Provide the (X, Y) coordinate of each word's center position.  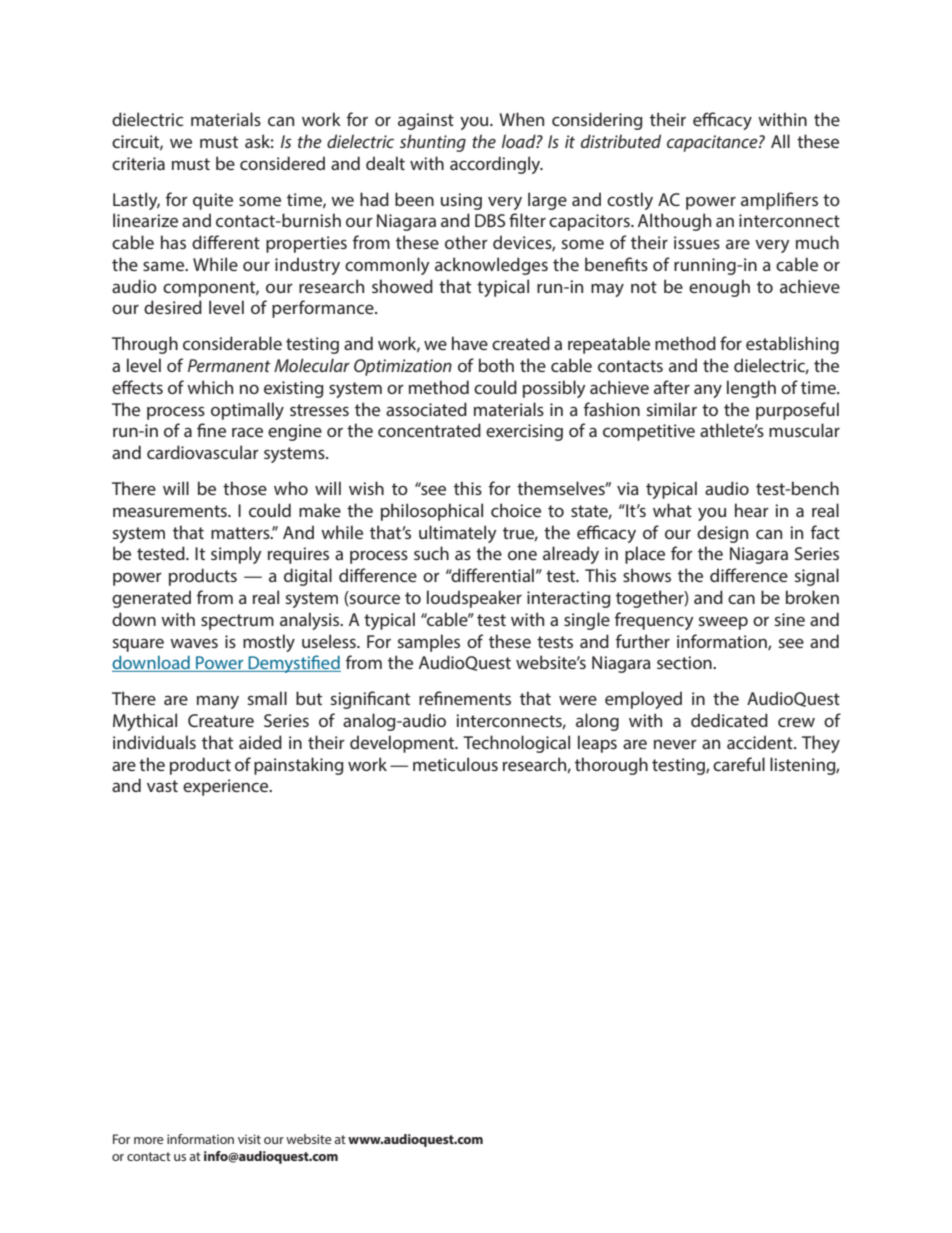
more (149, 1140)
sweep (723, 623)
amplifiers (779, 201)
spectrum (237, 622)
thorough (611, 766)
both (496, 365)
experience (227, 787)
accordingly (496, 165)
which (210, 387)
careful (739, 764)
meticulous (455, 764)
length (751, 389)
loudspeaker (474, 599)
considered (282, 163)
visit (249, 1139)
